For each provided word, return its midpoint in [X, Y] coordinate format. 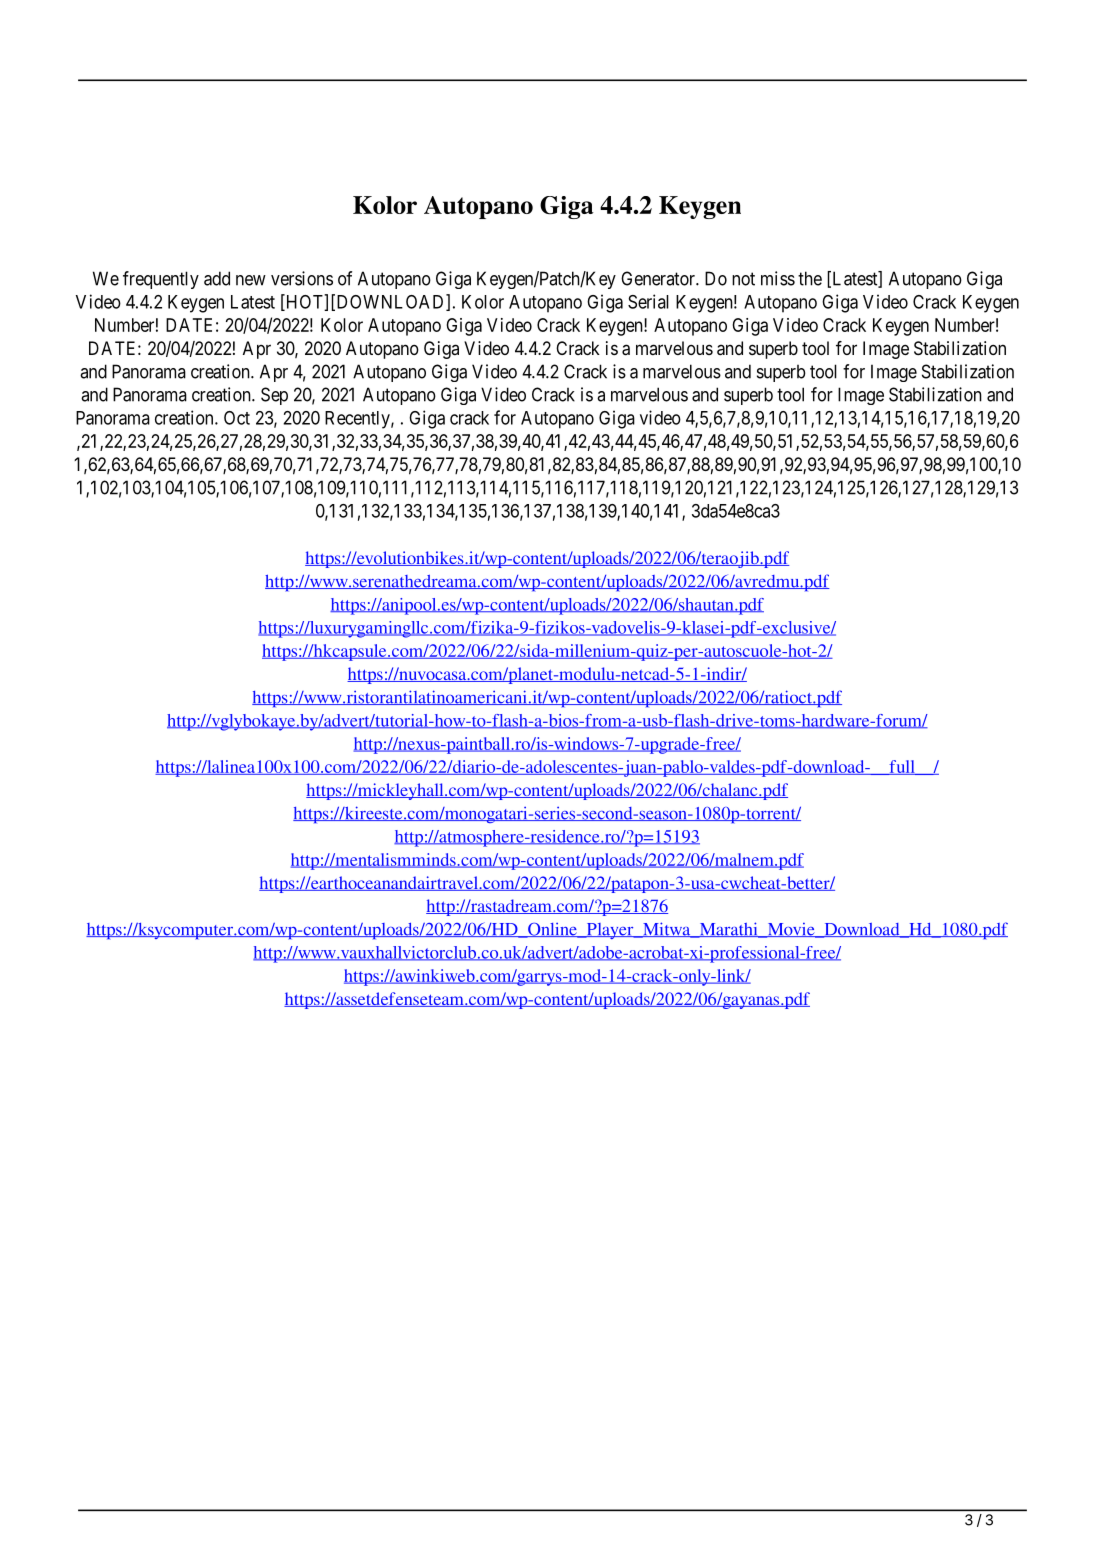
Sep [274, 396]
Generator [659, 278]
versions [302, 278]
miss [778, 278]
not [743, 279]
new [251, 280]
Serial [648, 301]
